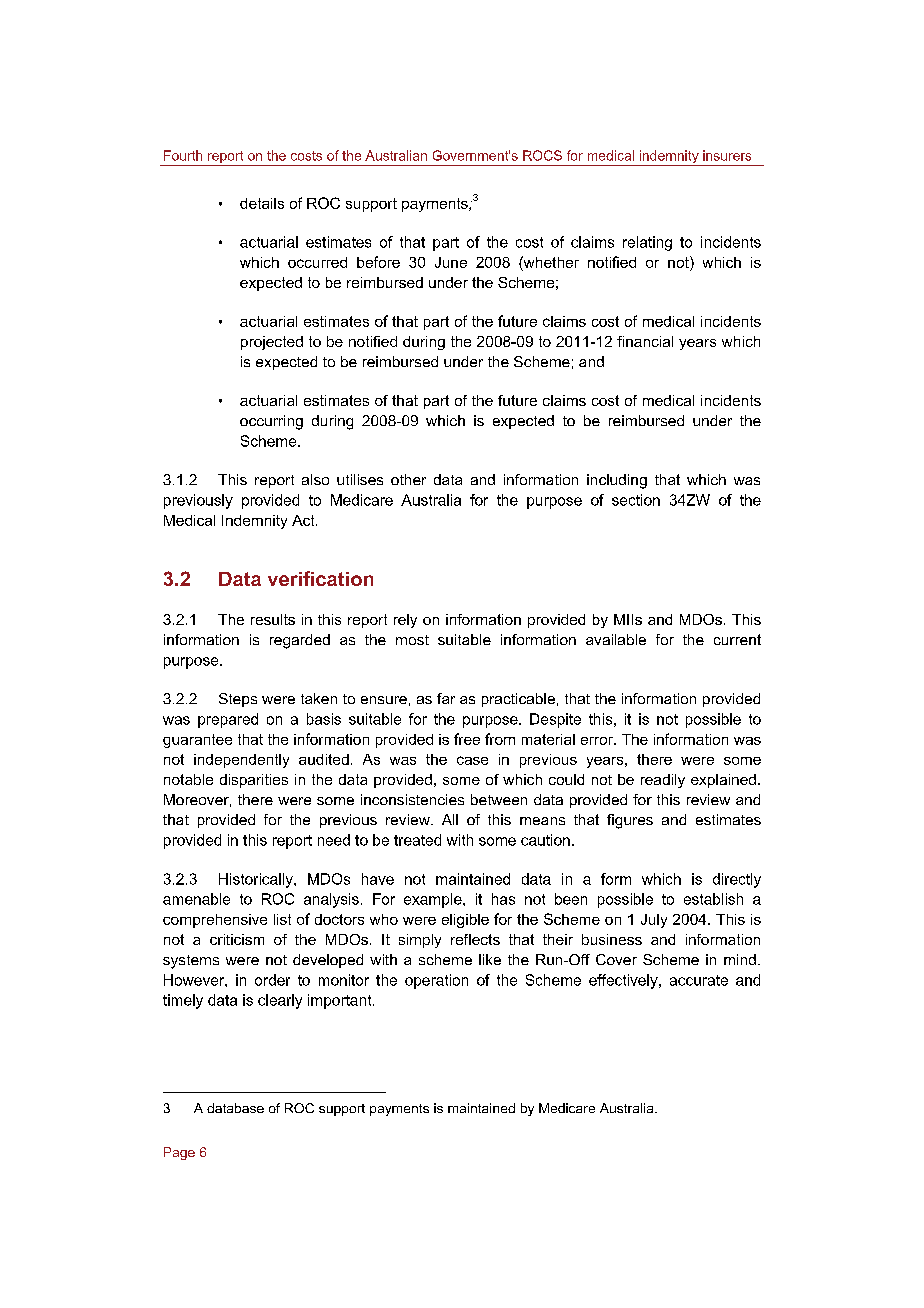  What do you see at coordinates (262, 203) in the page?
I see `details` at bounding box center [262, 203].
